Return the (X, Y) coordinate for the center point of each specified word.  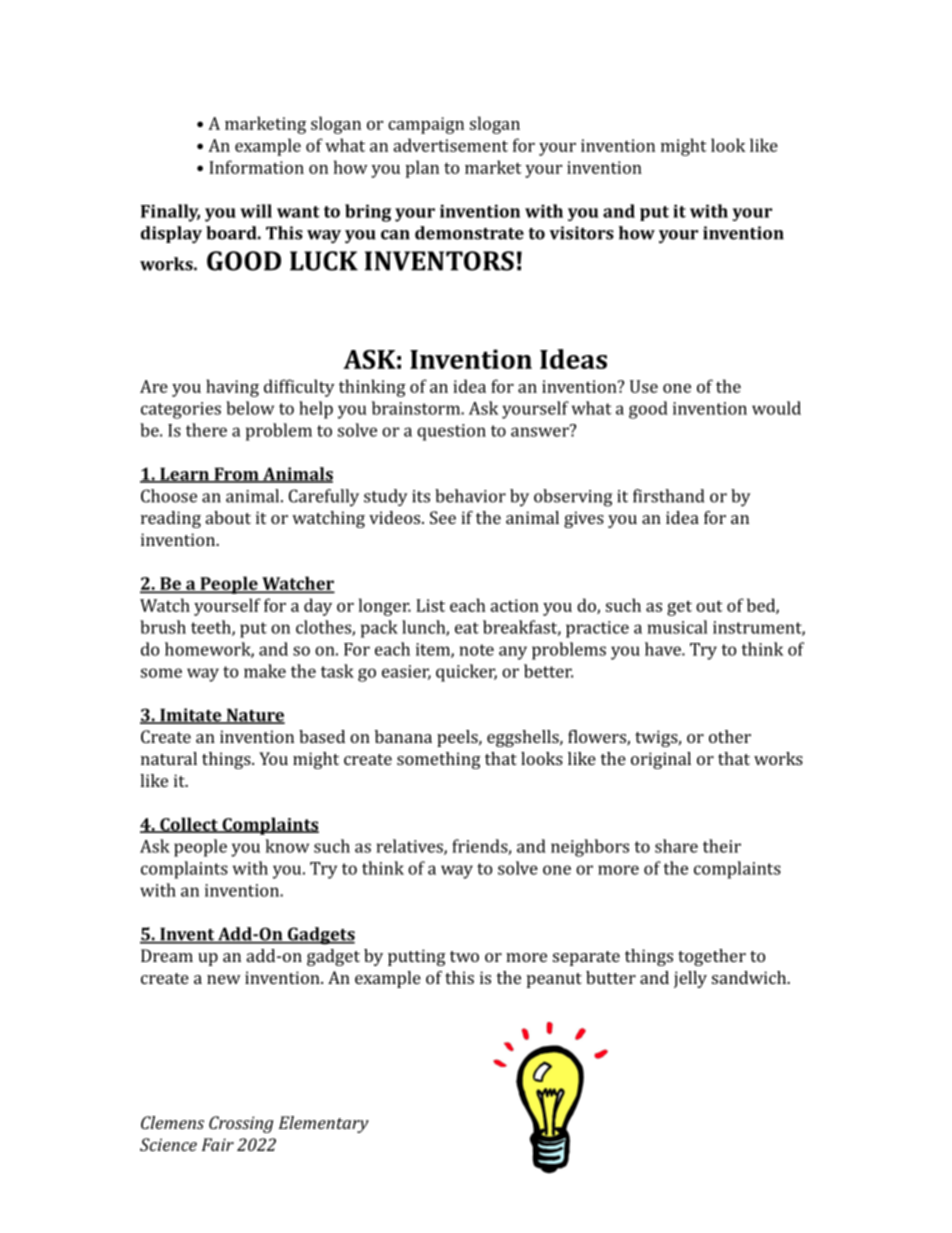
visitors (581, 233)
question (451, 432)
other (730, 736)
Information (256, 167)
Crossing (241, 1124)
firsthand (668, 496)
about (228, 517)
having (232, 388)
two (464, 956)
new (224, 979)
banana (403, 736)
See (443, 517)
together (712, 957)
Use (644, 386)
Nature (254, 716)
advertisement (450, 145)
